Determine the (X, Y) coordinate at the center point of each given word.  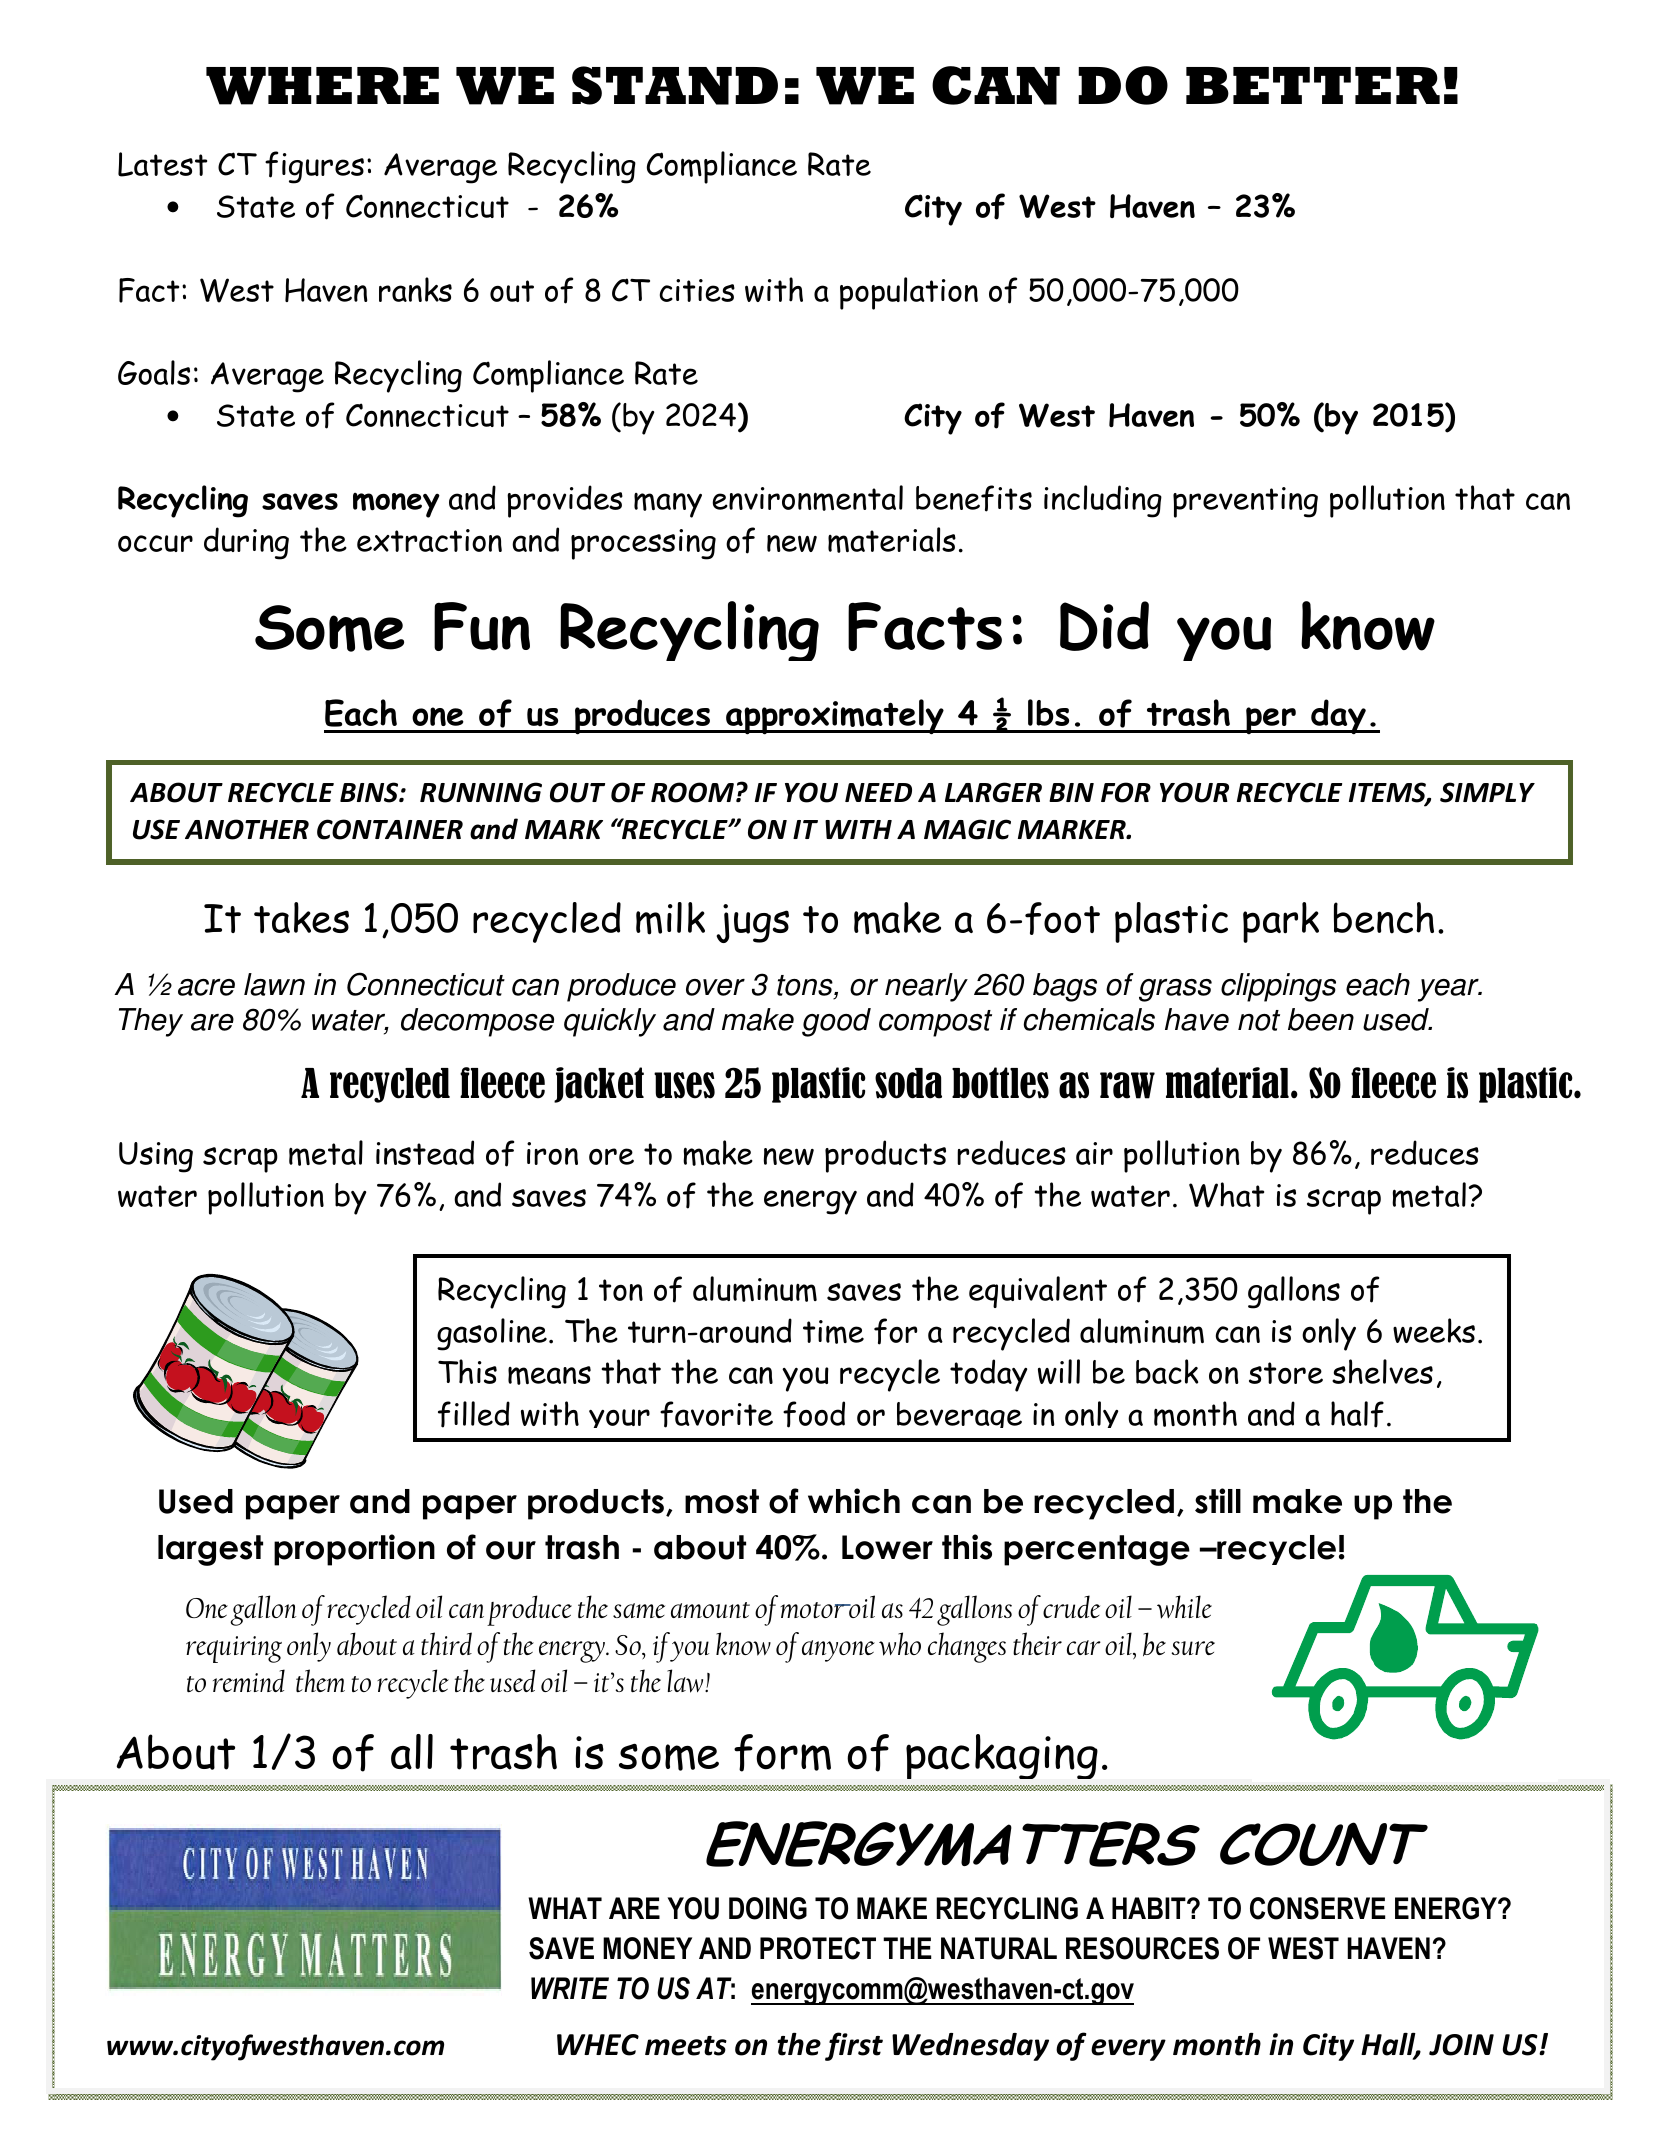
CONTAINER (390, 829)
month (1217, 2044)
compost (935, 1023)
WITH (858, 829)
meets (686, 2046)
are (212, 1022)
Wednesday (970, 2047)
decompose (477, 1022)
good (836, 1022)
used (1397, 1019)
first (854, 2046)
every (1128, 2050)
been (1321, 1019)
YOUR (1194, 792)
